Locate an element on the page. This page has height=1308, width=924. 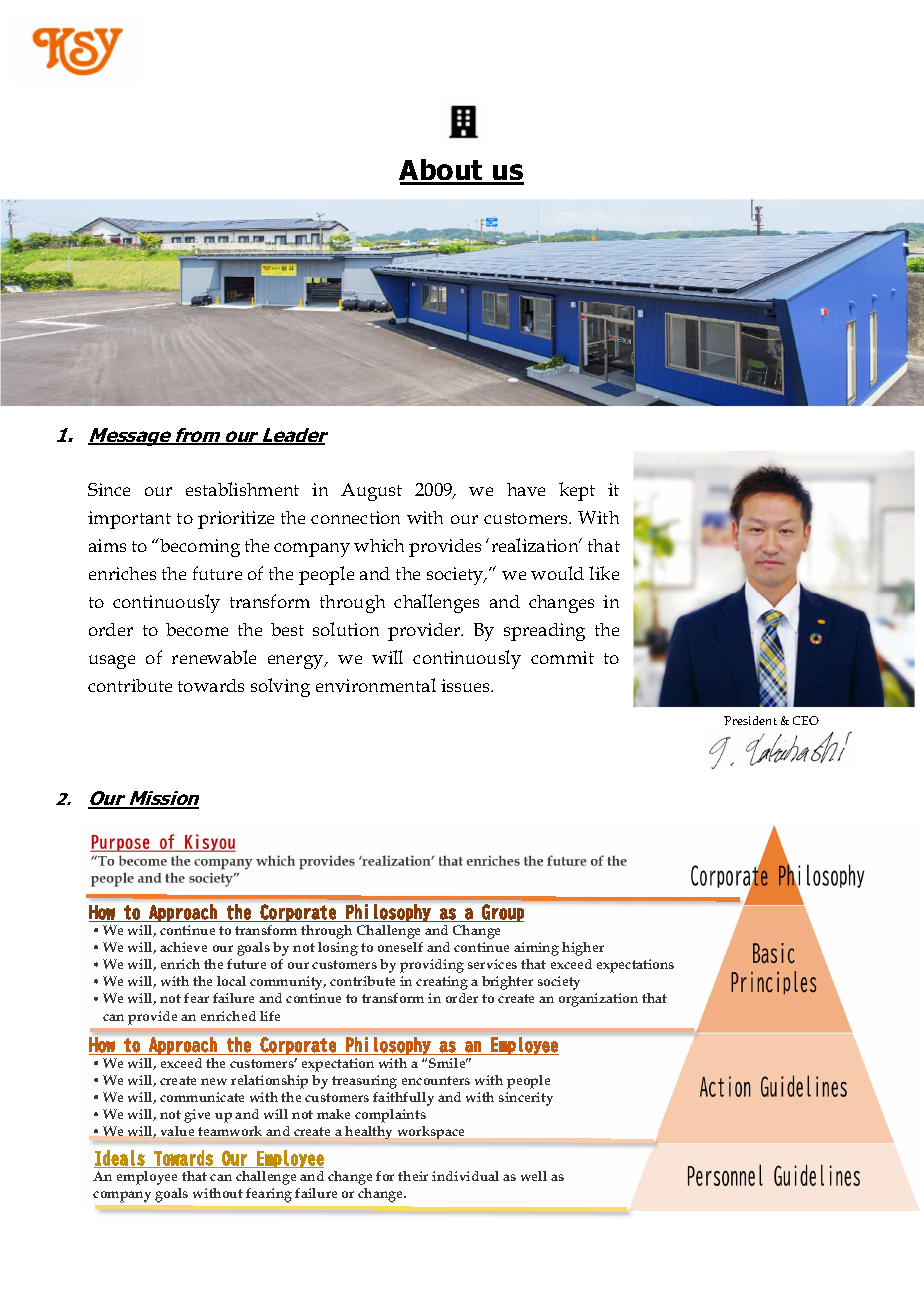
President is located at coordinates (750, 720).
